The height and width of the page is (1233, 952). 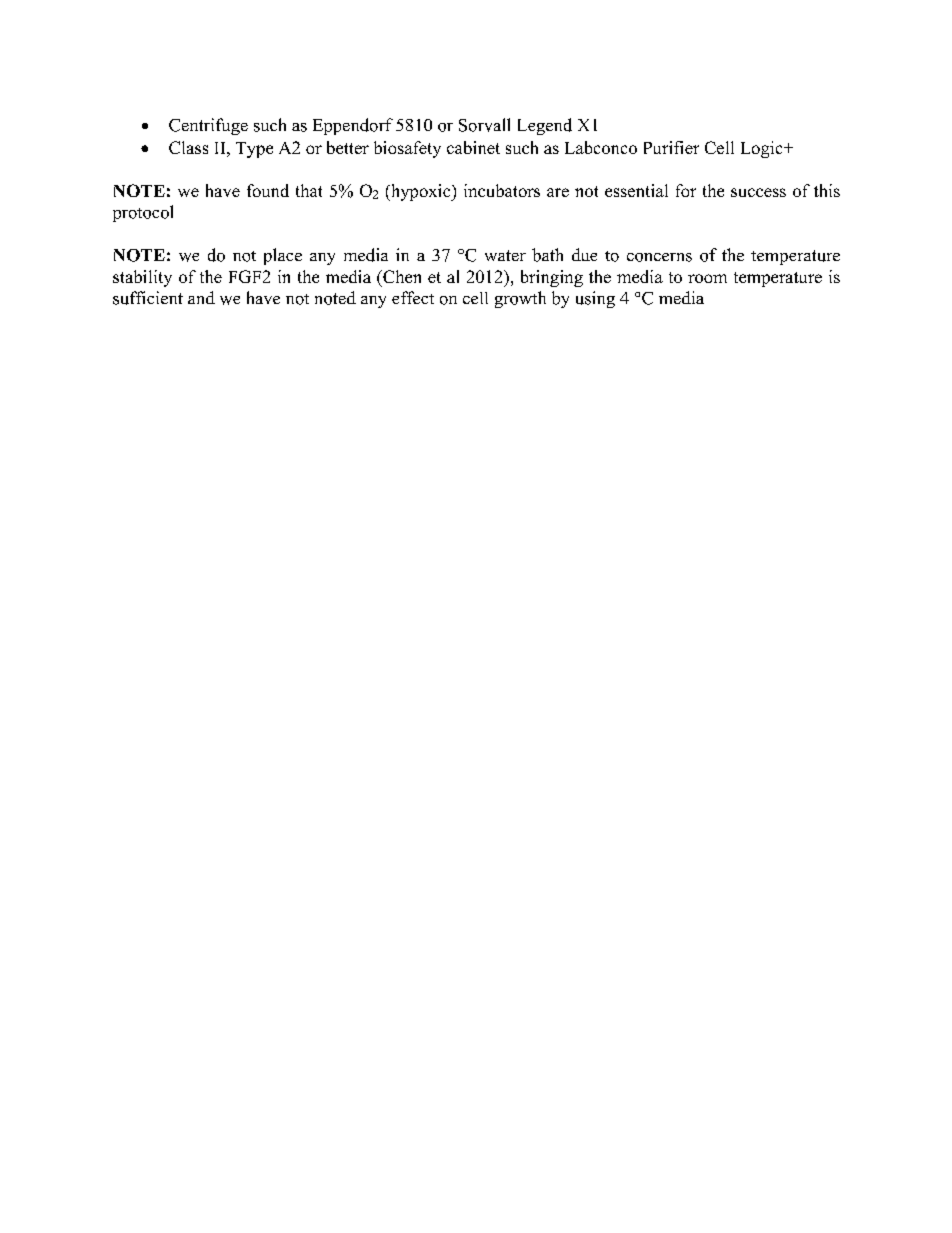 I want to click on Logic, so click(x=763, y=149).
